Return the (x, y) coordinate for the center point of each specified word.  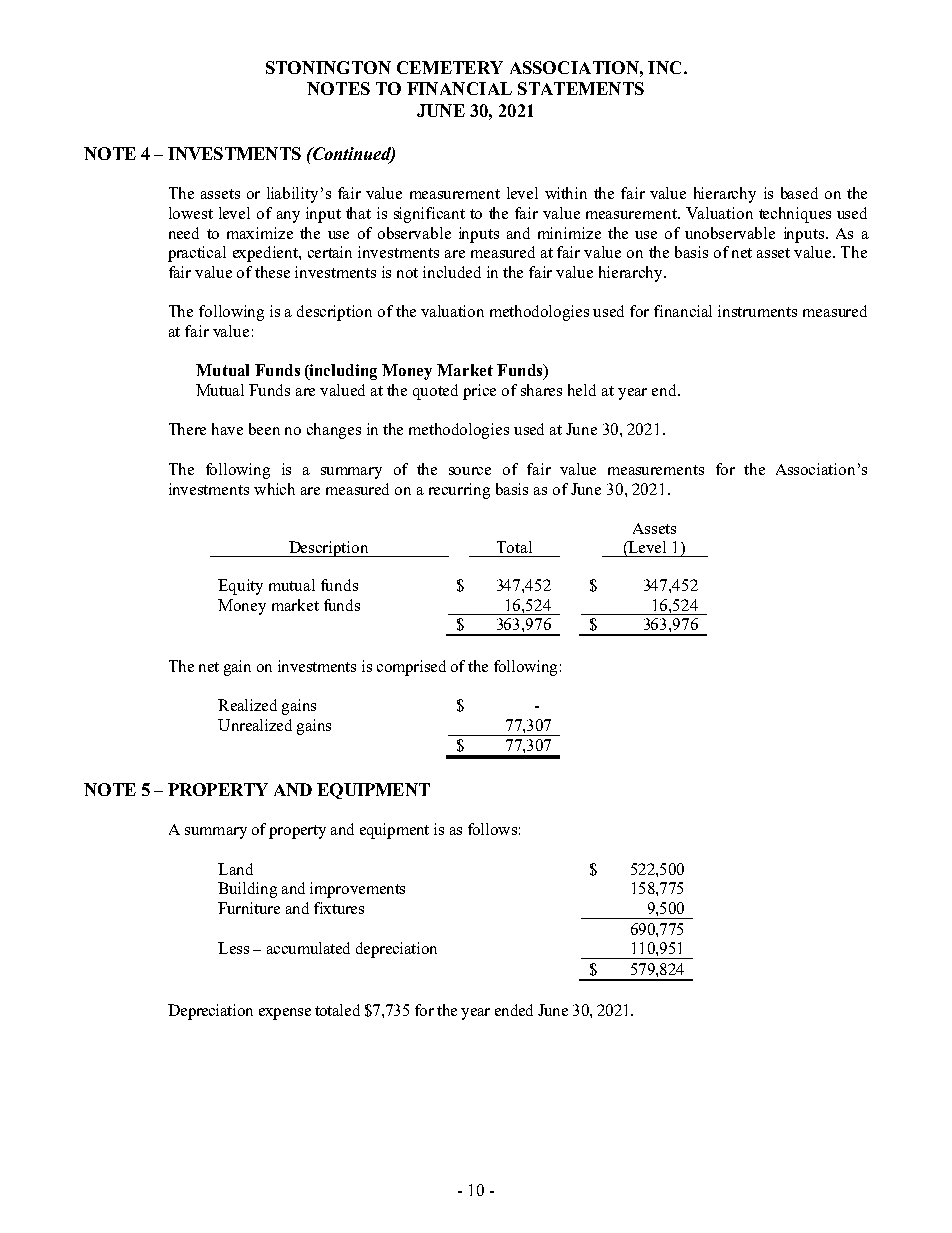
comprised (411, 668)
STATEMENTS (581, 88)
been (264, 429)
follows (492, 829)
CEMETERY (450, 67)
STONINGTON (328, 67)
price (479, 392)
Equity (240, 587)
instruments (757, 311)
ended (514, 1010)
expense (285, 1014)
